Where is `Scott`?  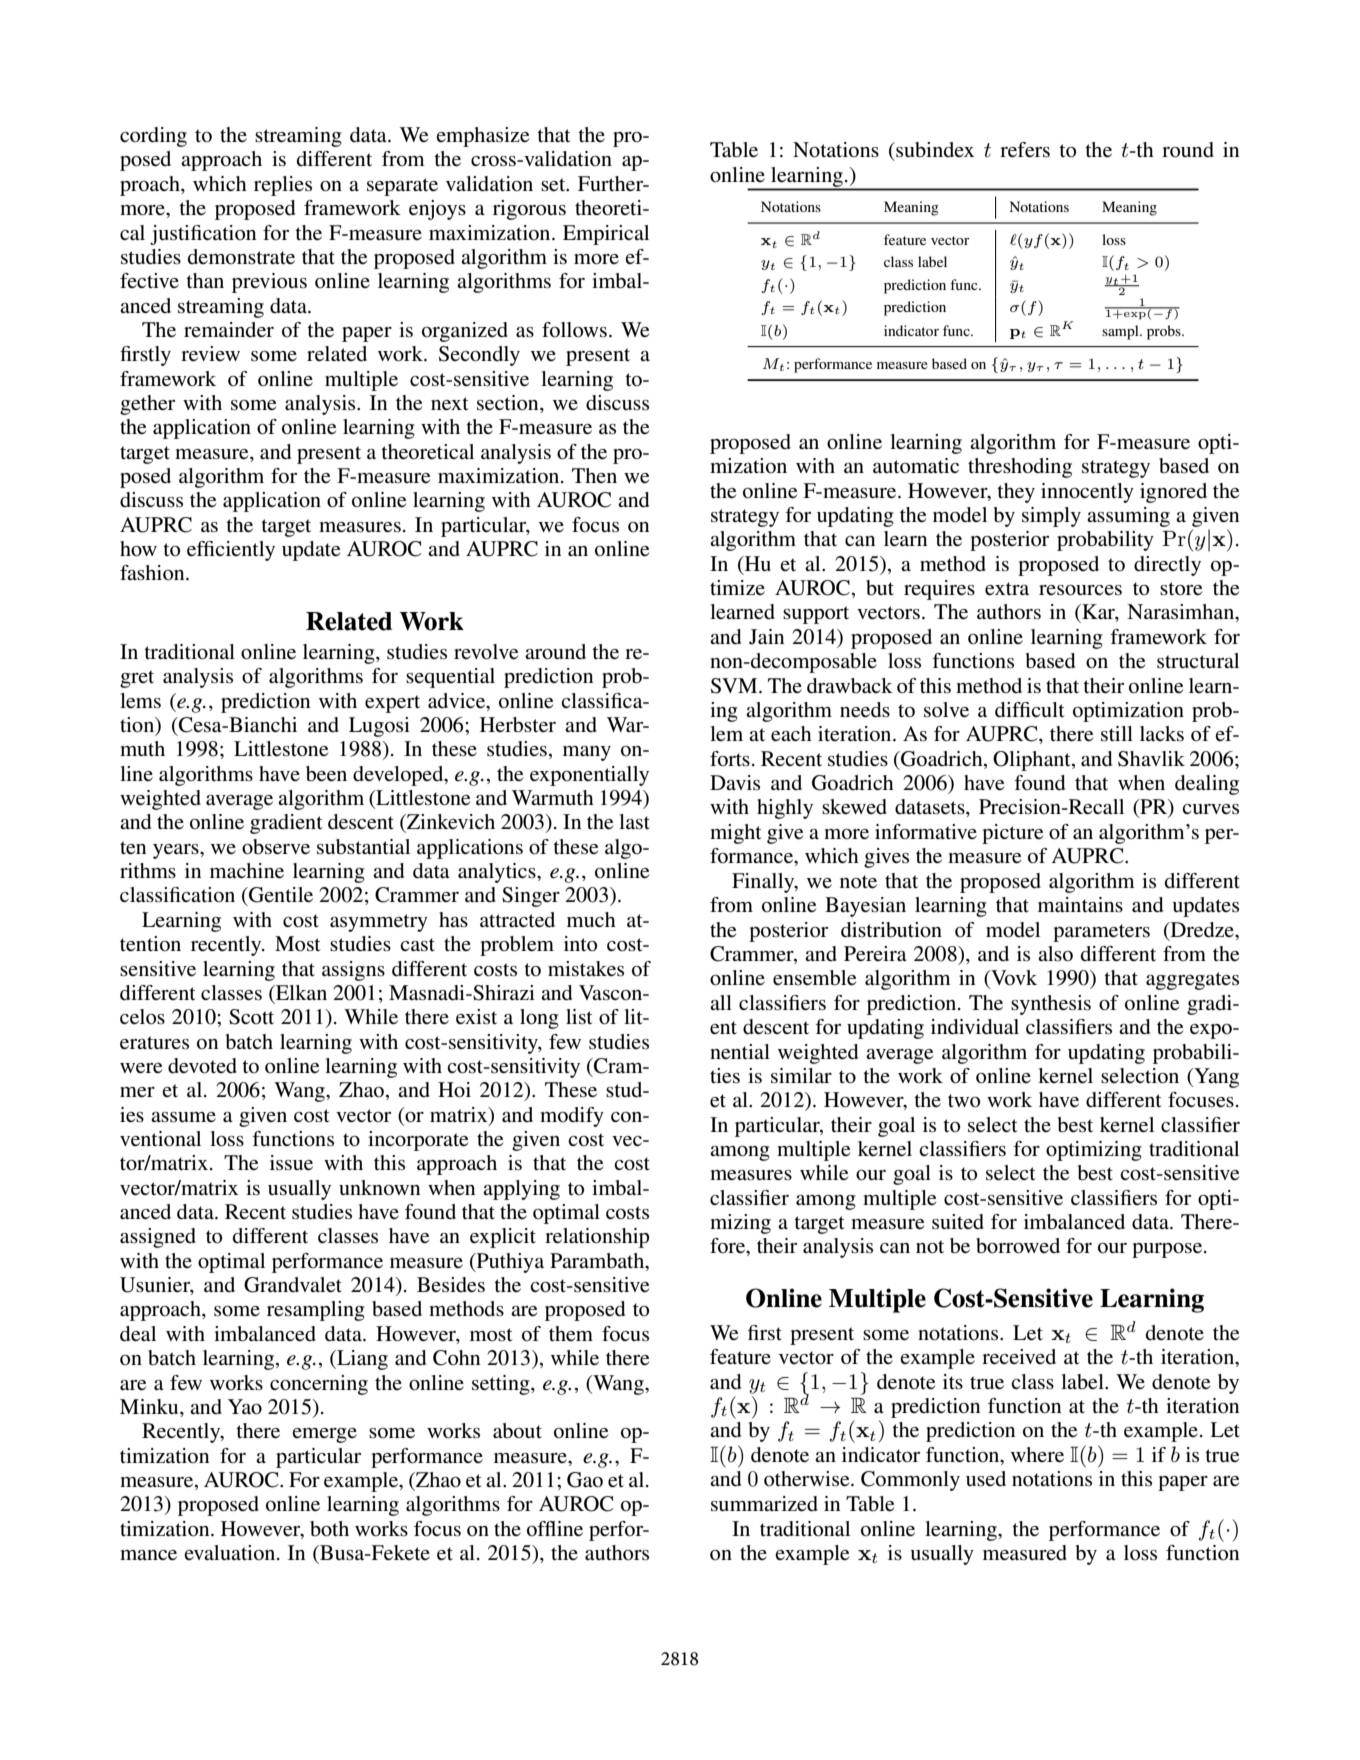 Scott is located at coordinates (251, 1017).
